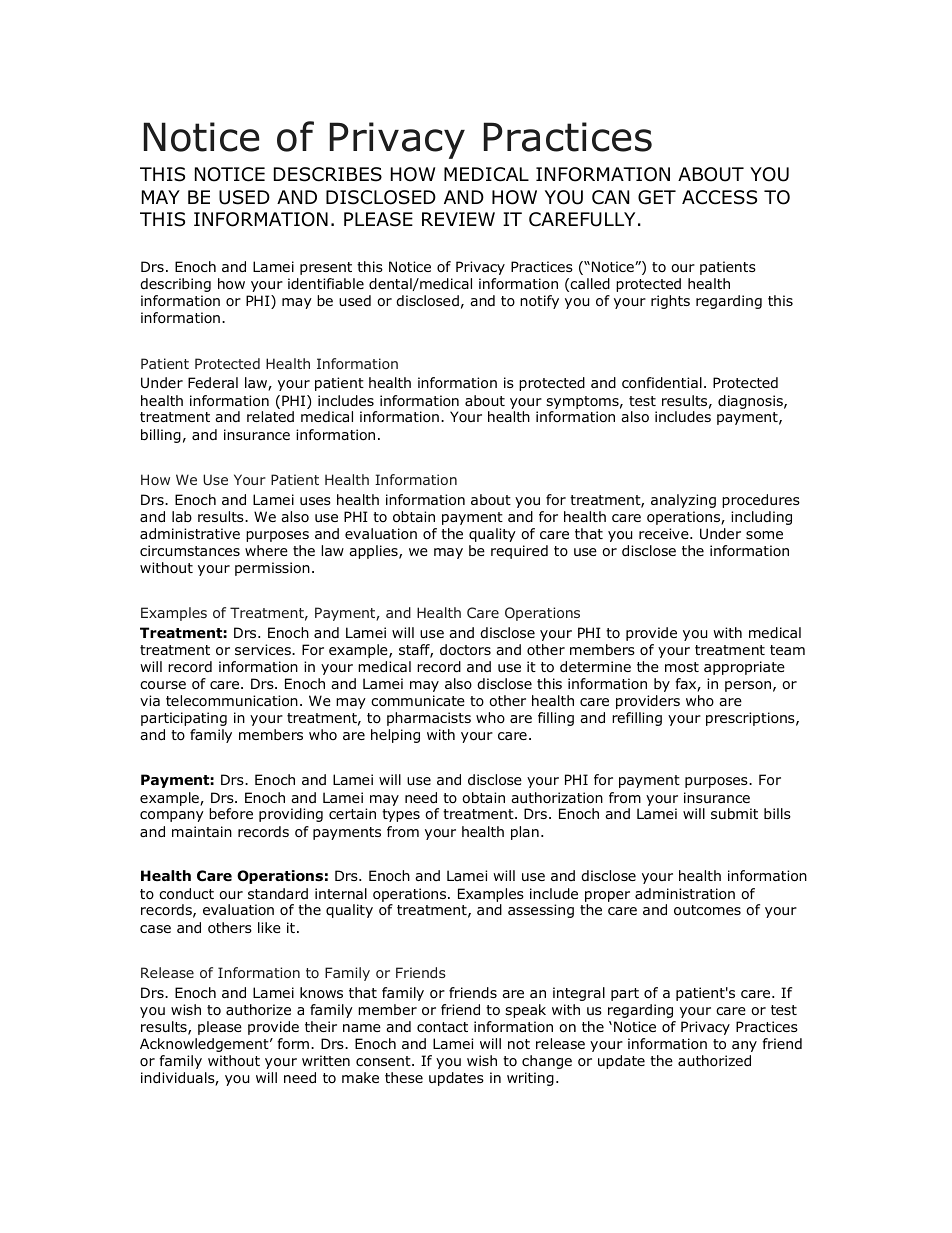 Image resolution: width=952 pixels, height=1233 pixels. What do you see at coordinates (685, 893) in the page?
I see `administration` at bounding box center [685, 893].
